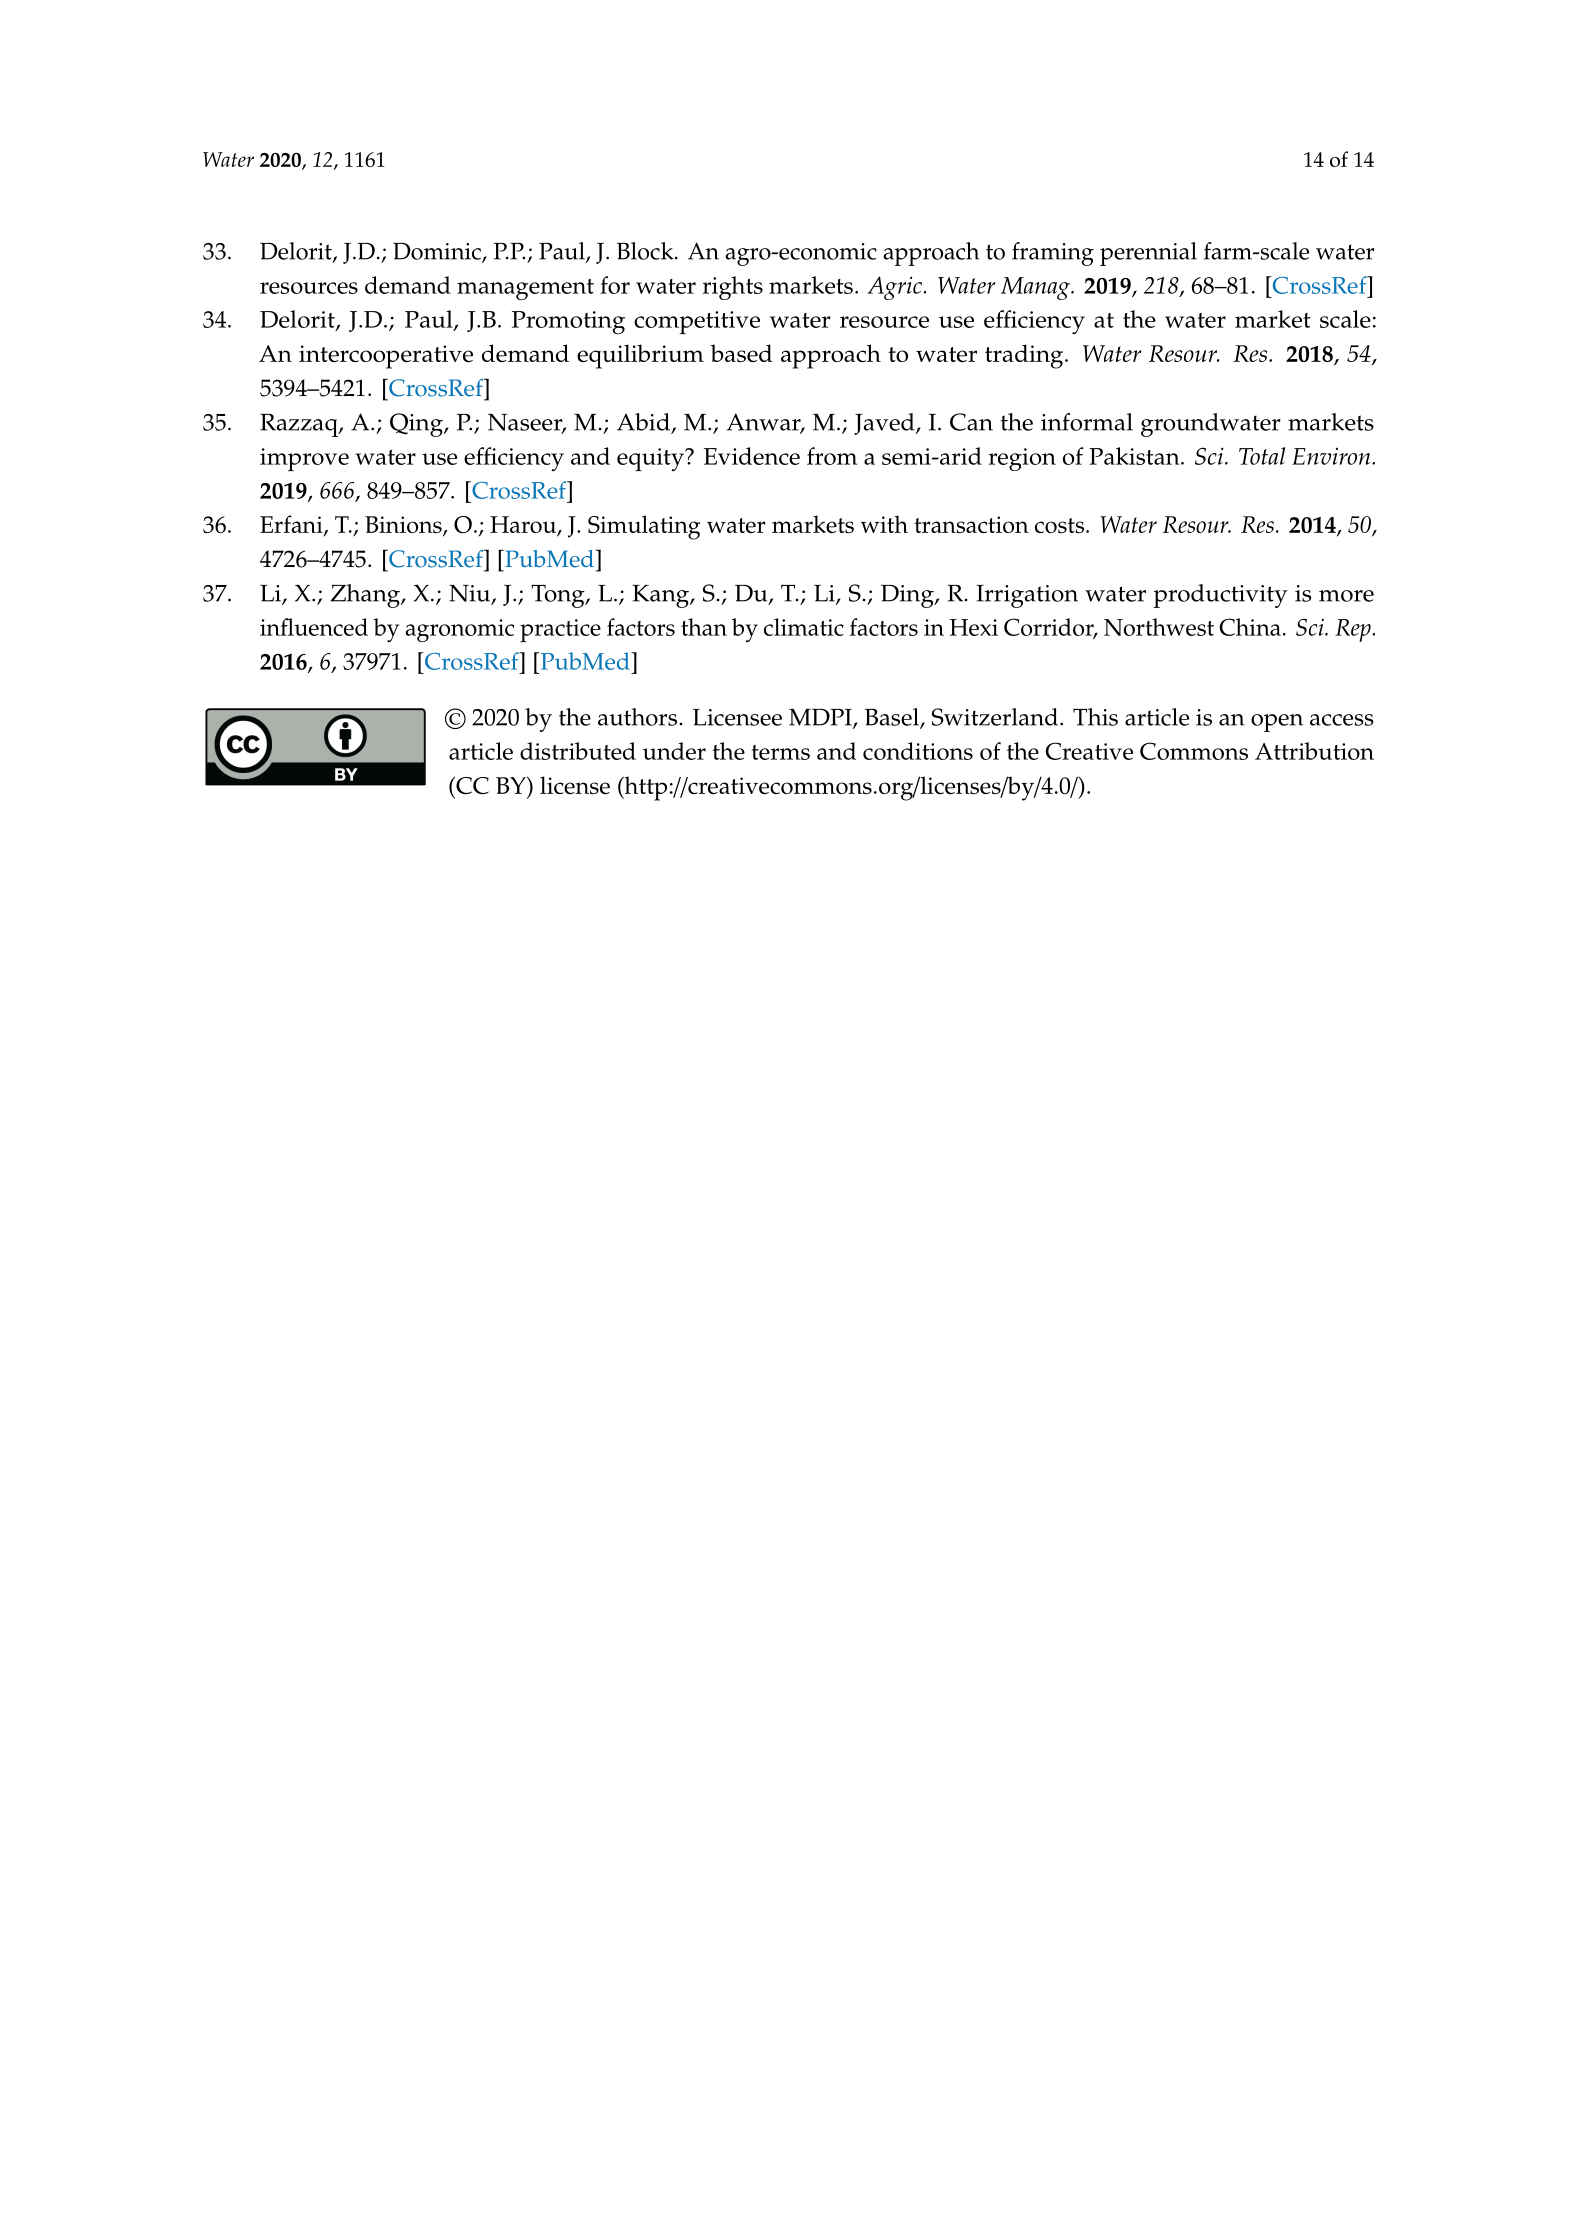 The height and width of the document is (2230, 1577). I want to click on improve, so click(304, 459).
